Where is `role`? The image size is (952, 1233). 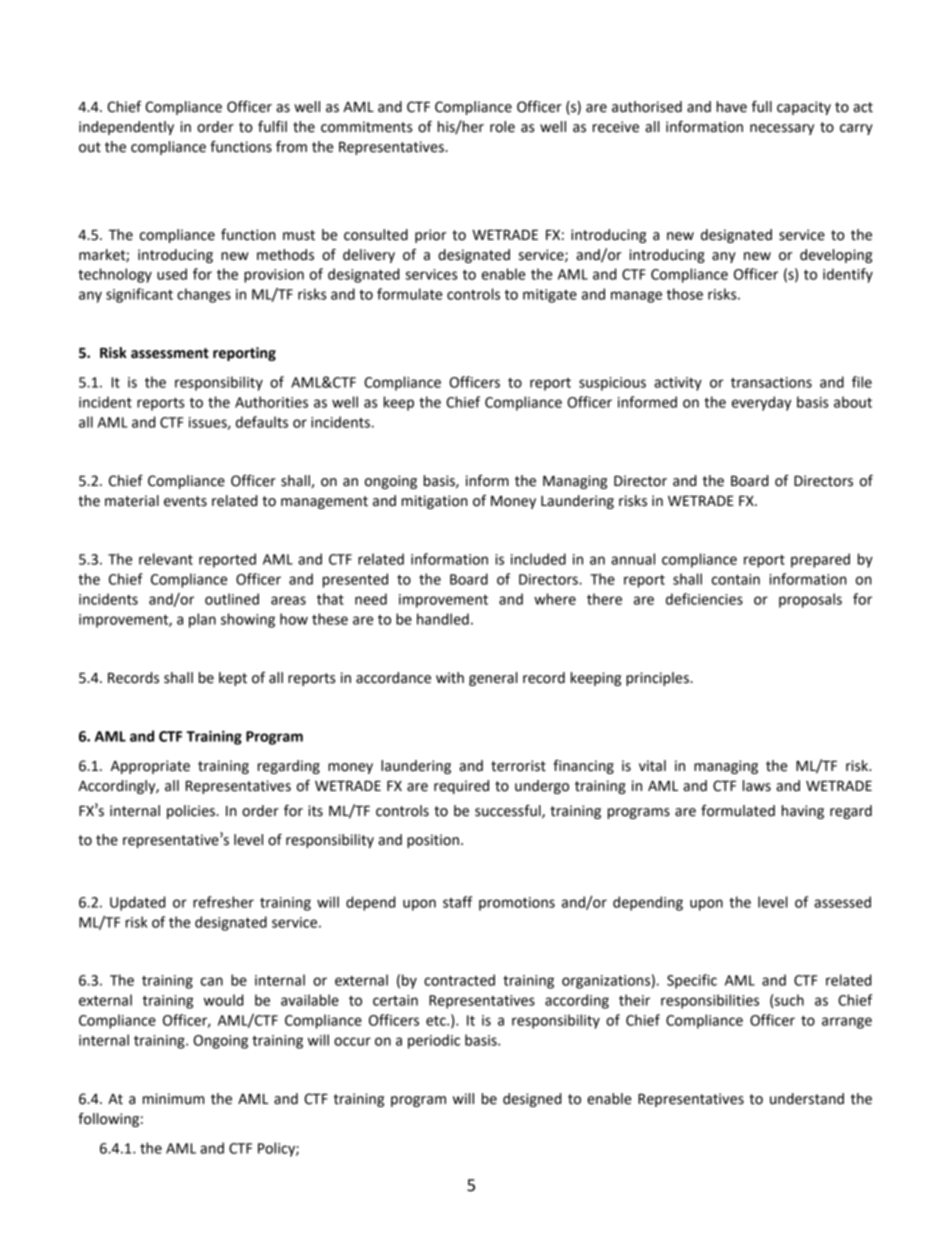 role is located at coordinates (502, 127).
